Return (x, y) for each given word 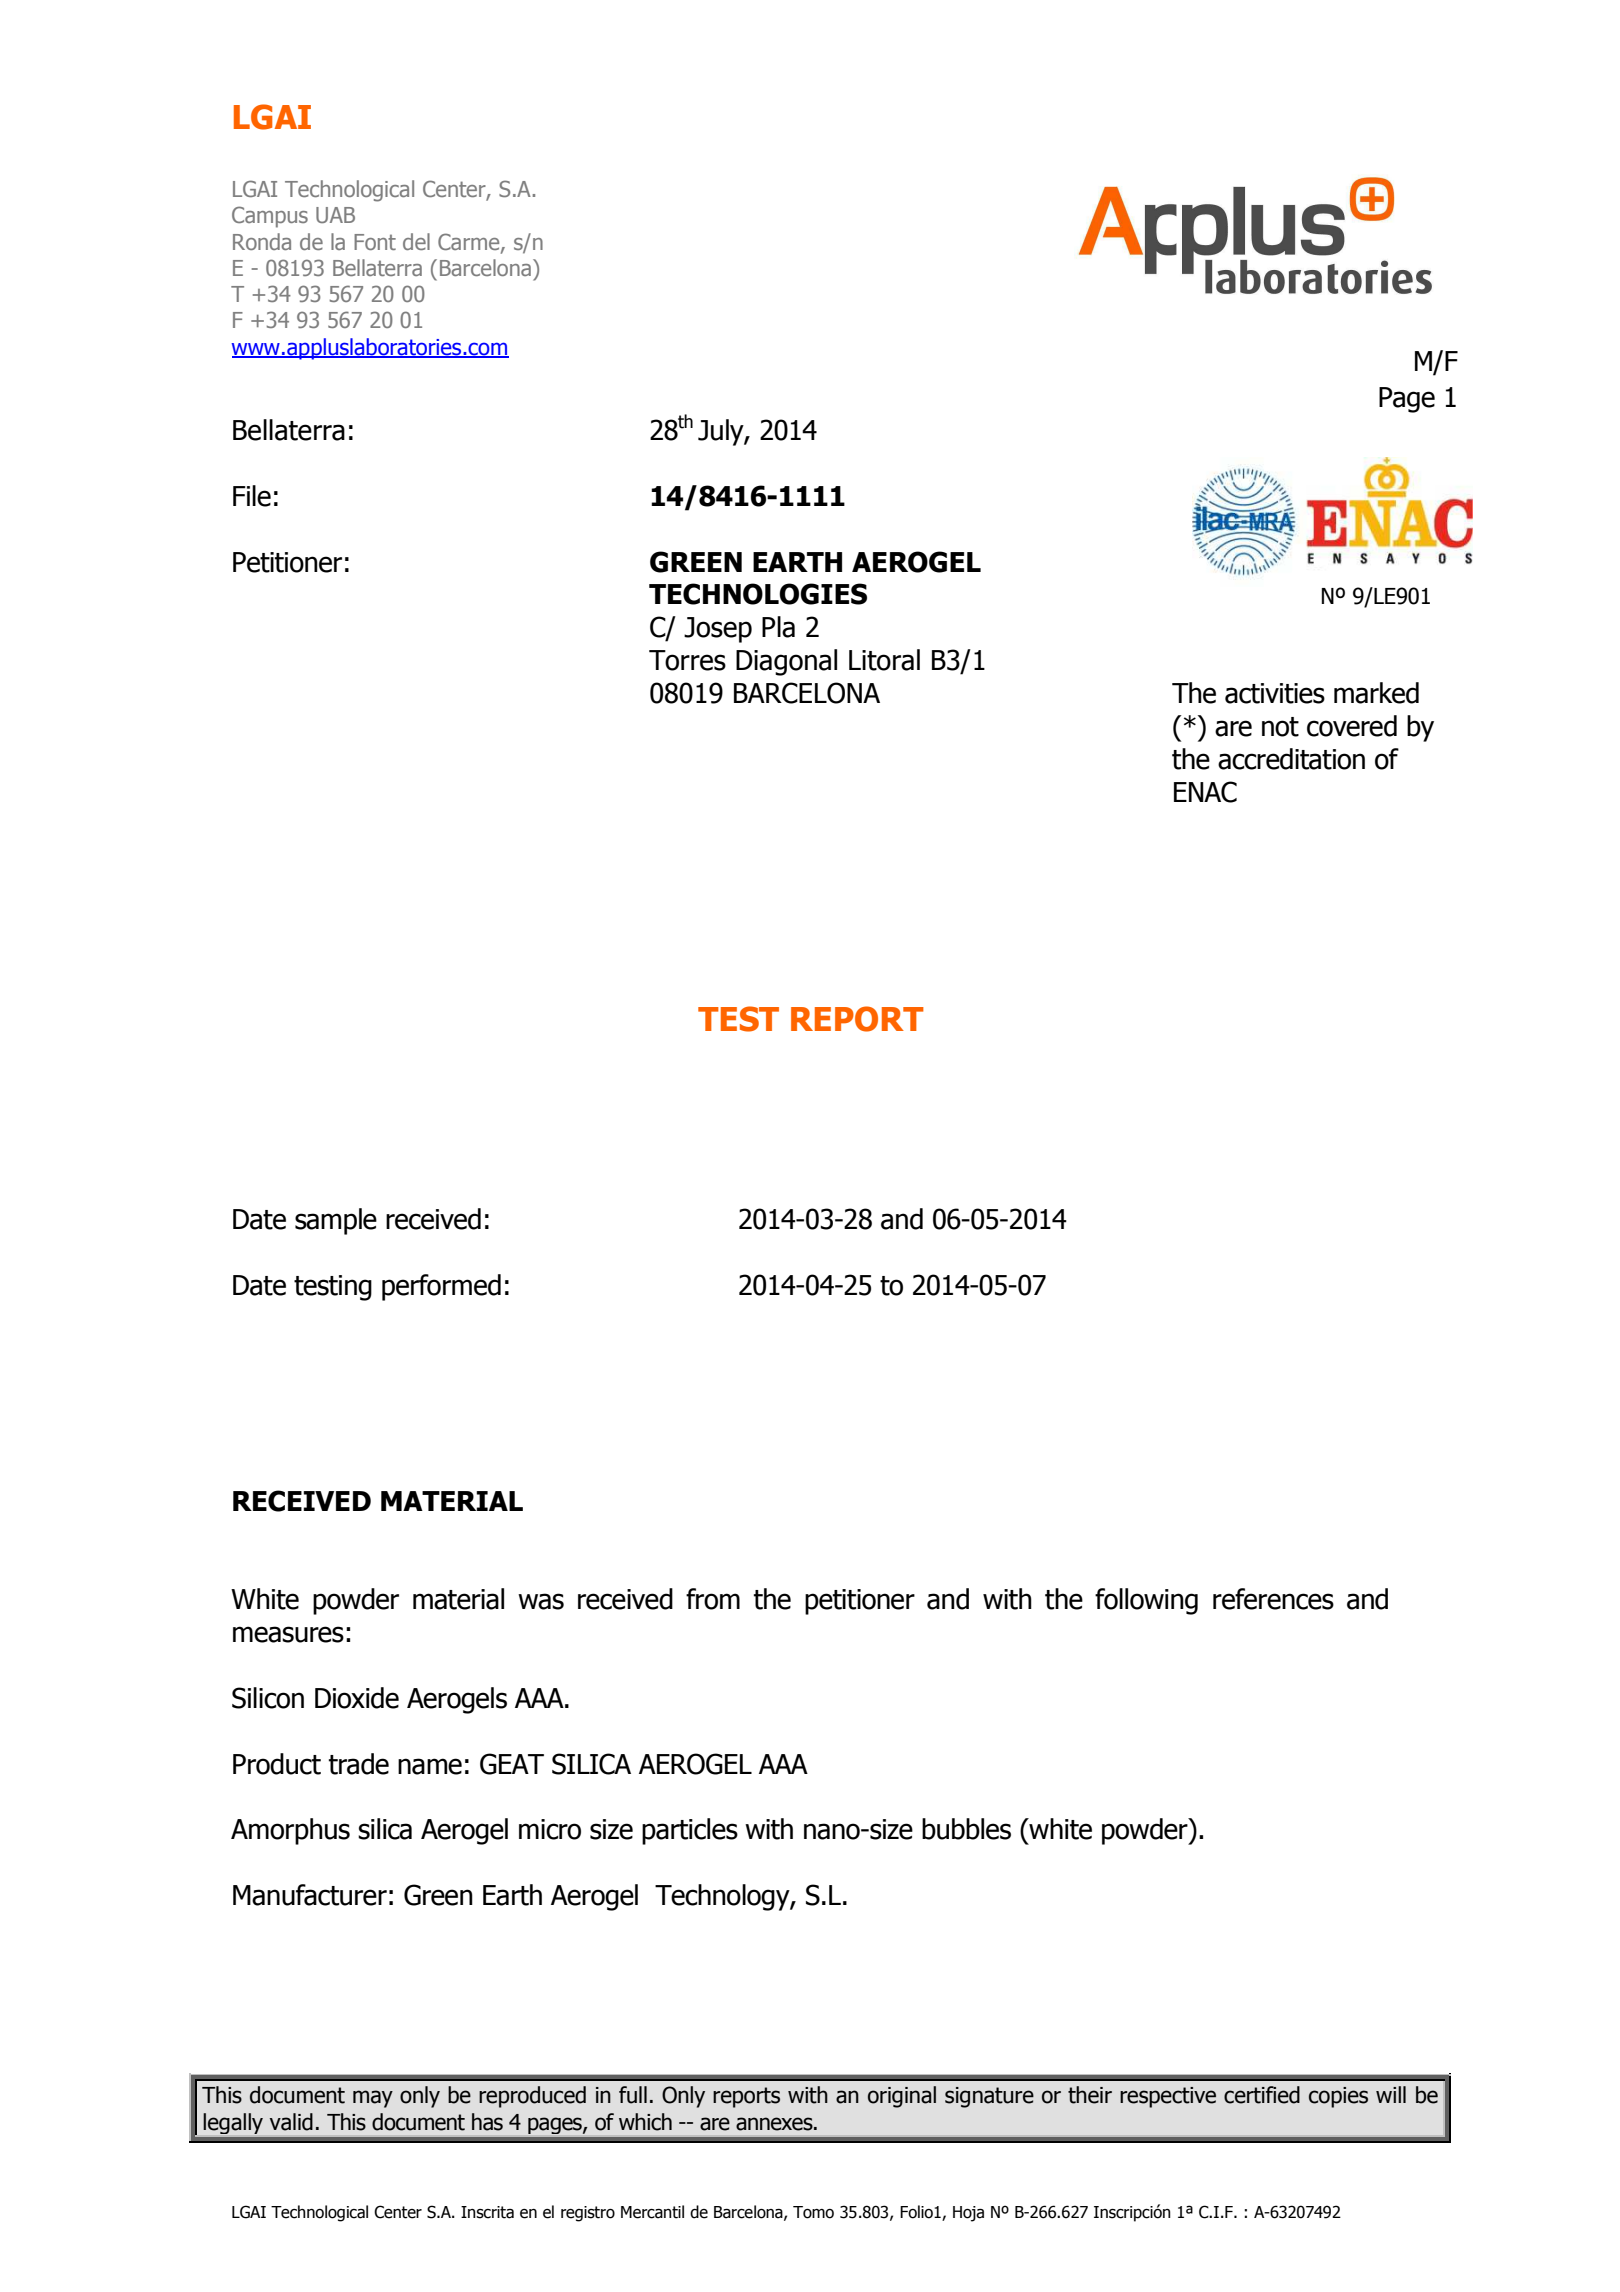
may (373, 2099)
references (1273, 1599)
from (713, 1599)
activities (1275, 693)
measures (288, 1634)
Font (375, 242)
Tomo (813, 2212)
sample (336, 1221)
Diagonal (786, 662)
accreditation (1291, 759)
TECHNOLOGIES (758, 594)
